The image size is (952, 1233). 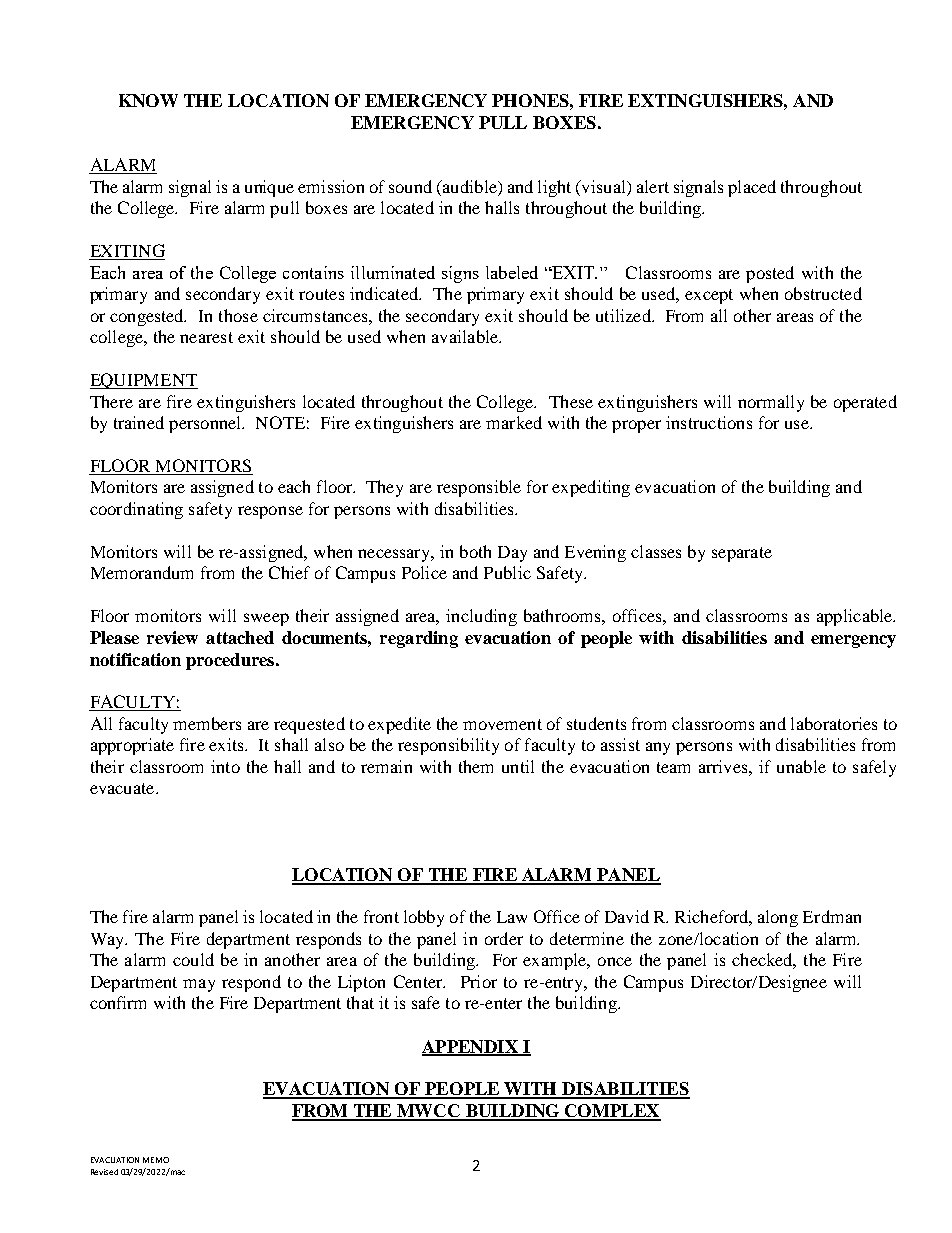 What do you see at coordinates (481, 617) in the document?
I see `including` at bounding box center [481, 617].
